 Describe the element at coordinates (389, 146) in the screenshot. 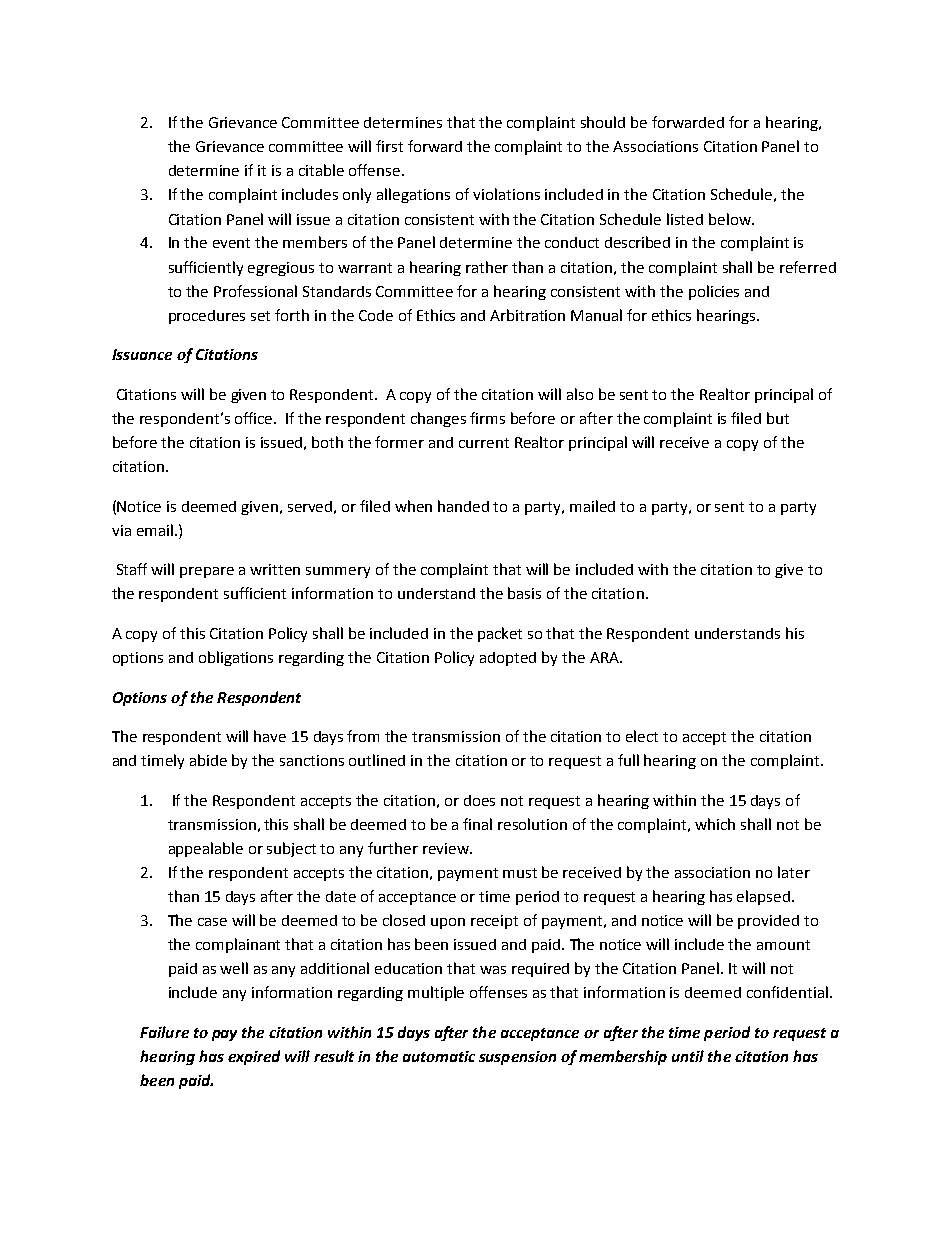

I see `first` at that location.
